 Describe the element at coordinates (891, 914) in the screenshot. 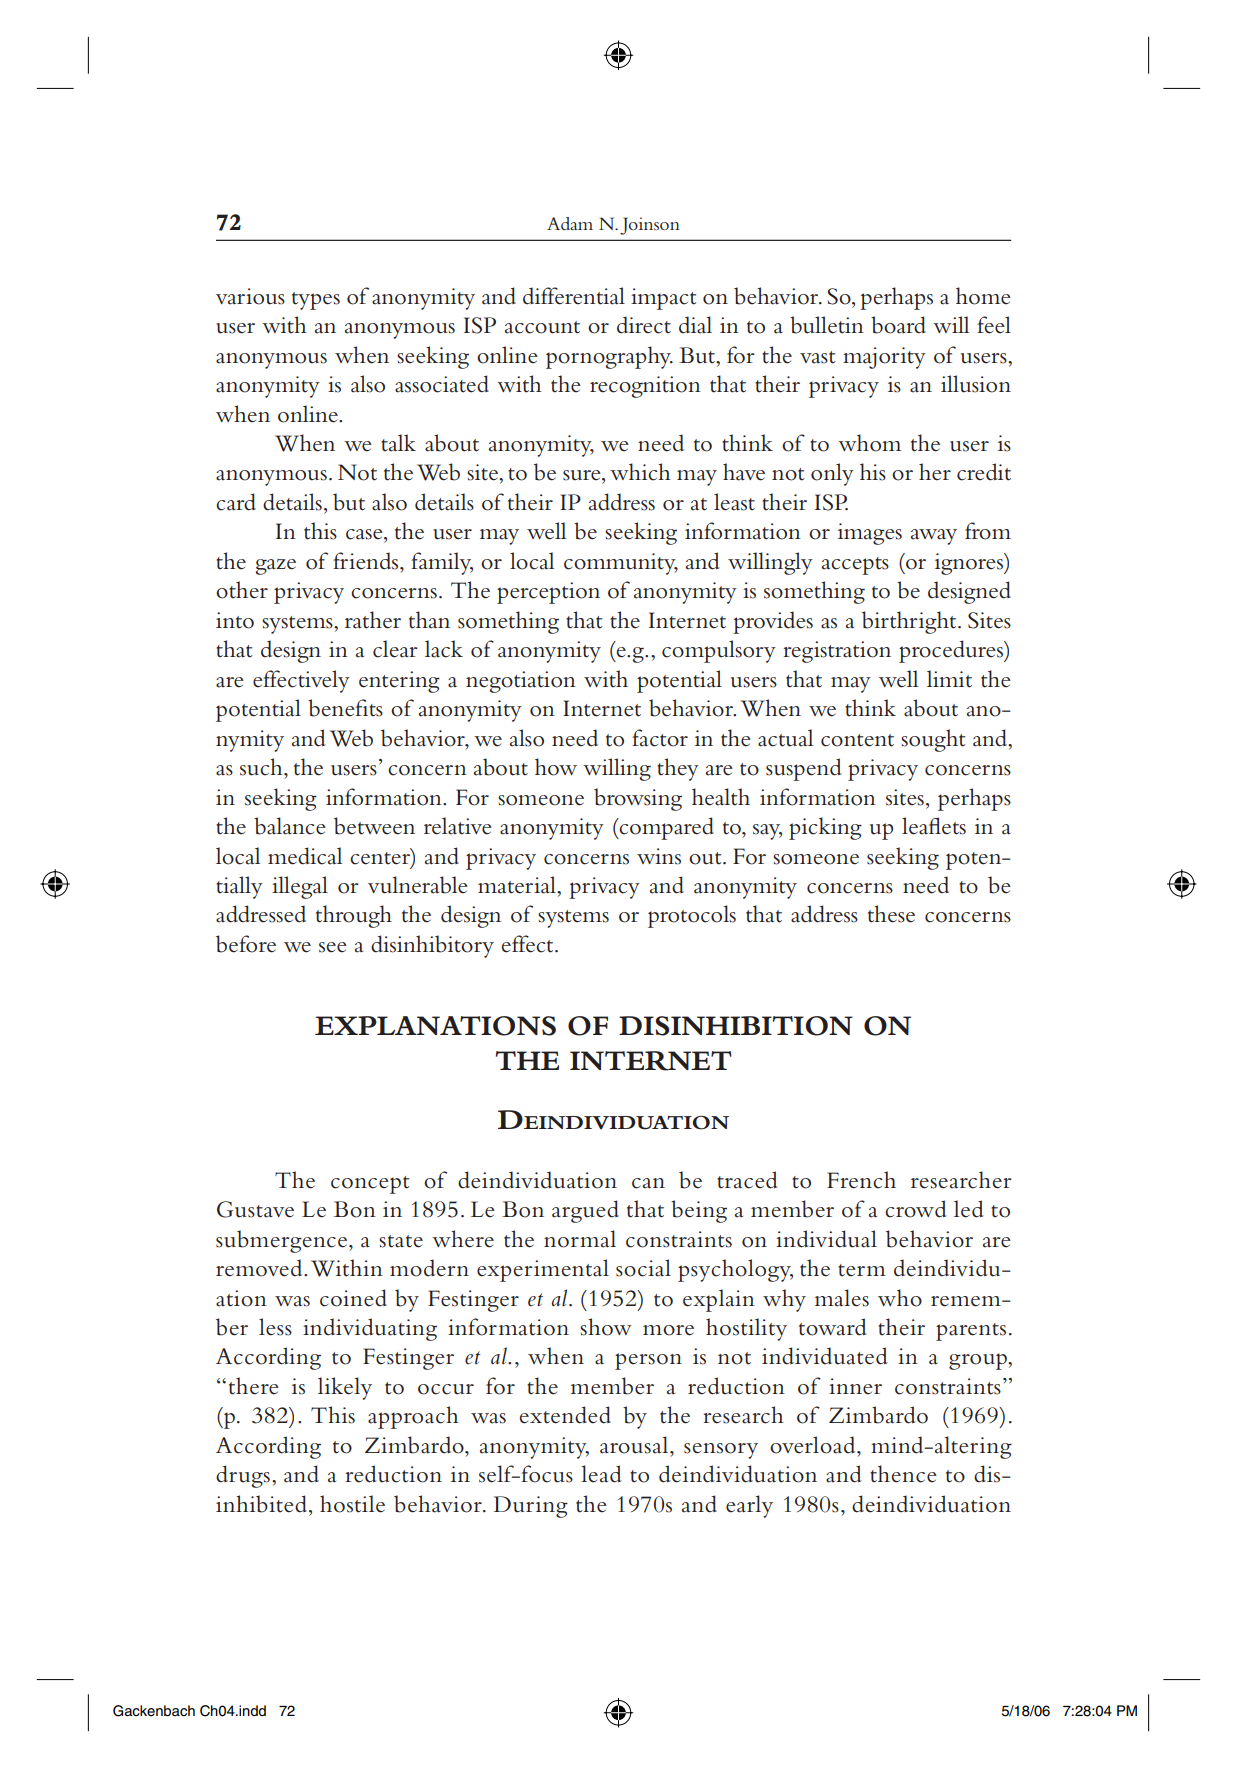

I see `these` at that location.
